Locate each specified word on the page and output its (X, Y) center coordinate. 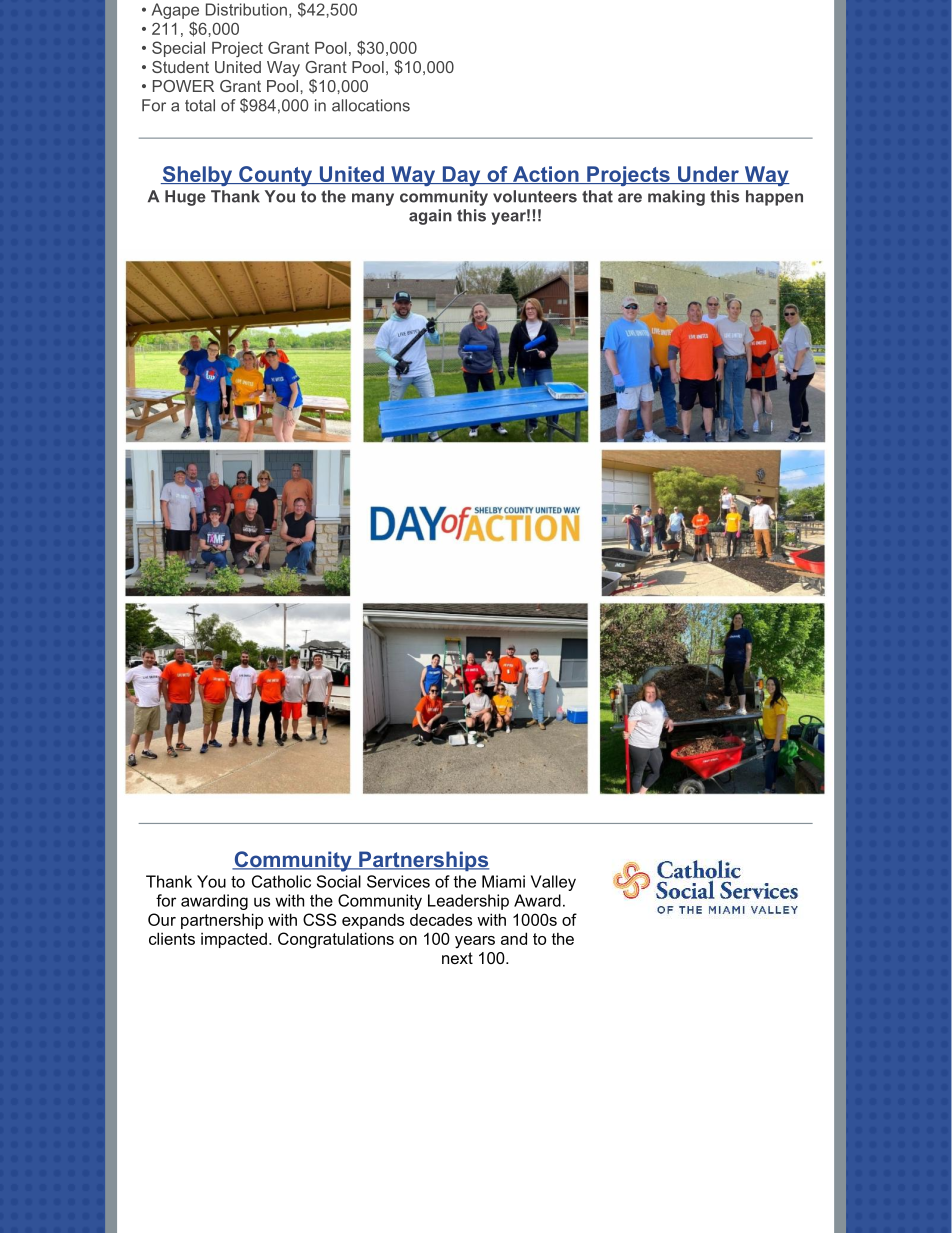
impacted (234, 940)
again (430, 217)
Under (708, 175)
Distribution (246, 9)
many (373, 199)
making (676, 198)
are (630, 198)
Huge (185, 198)
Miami (503, 881)
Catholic (281, 881)
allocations (371, 105)
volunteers (535, 196)
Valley (553, 883)
